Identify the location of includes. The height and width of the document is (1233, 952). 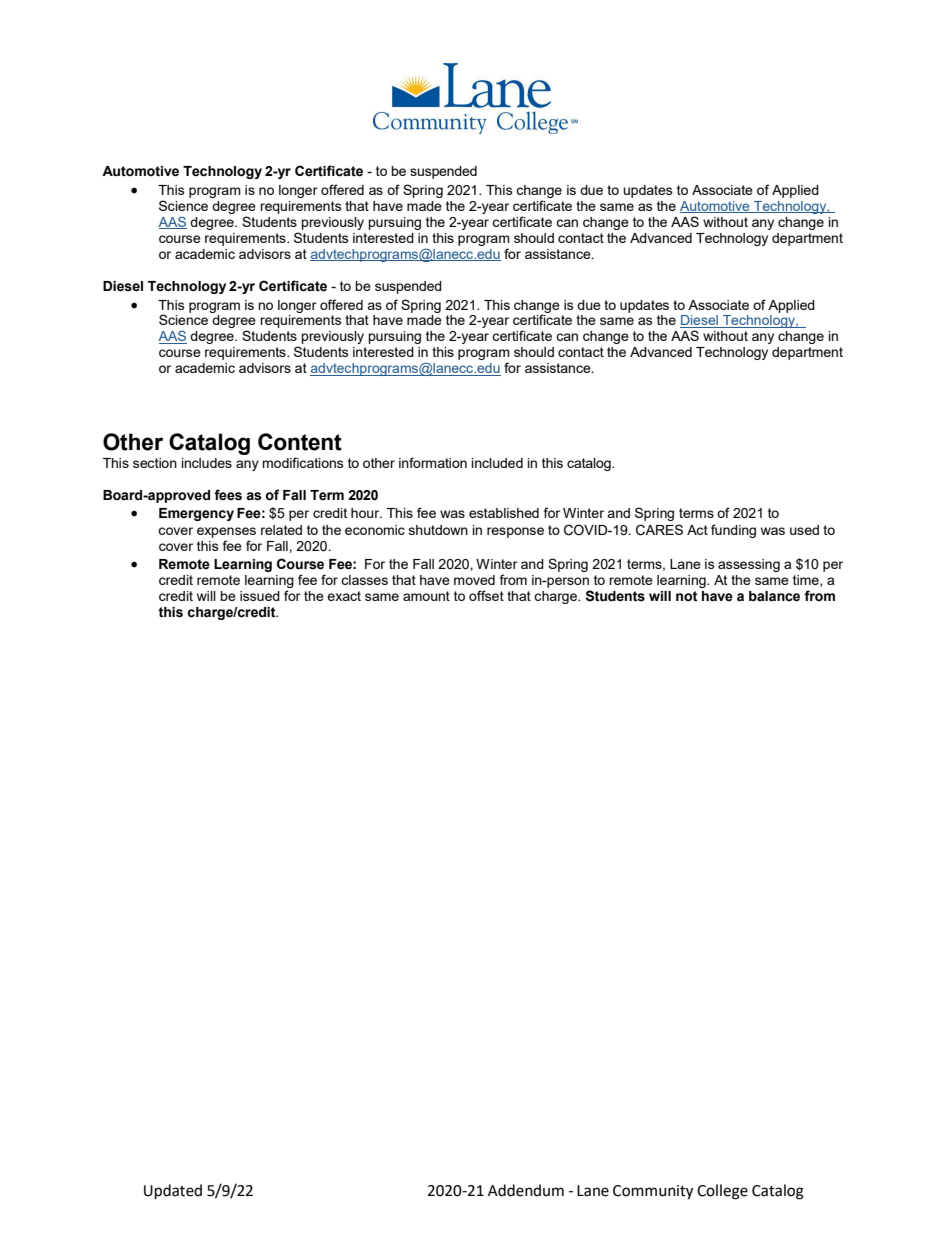
(207, 463).
